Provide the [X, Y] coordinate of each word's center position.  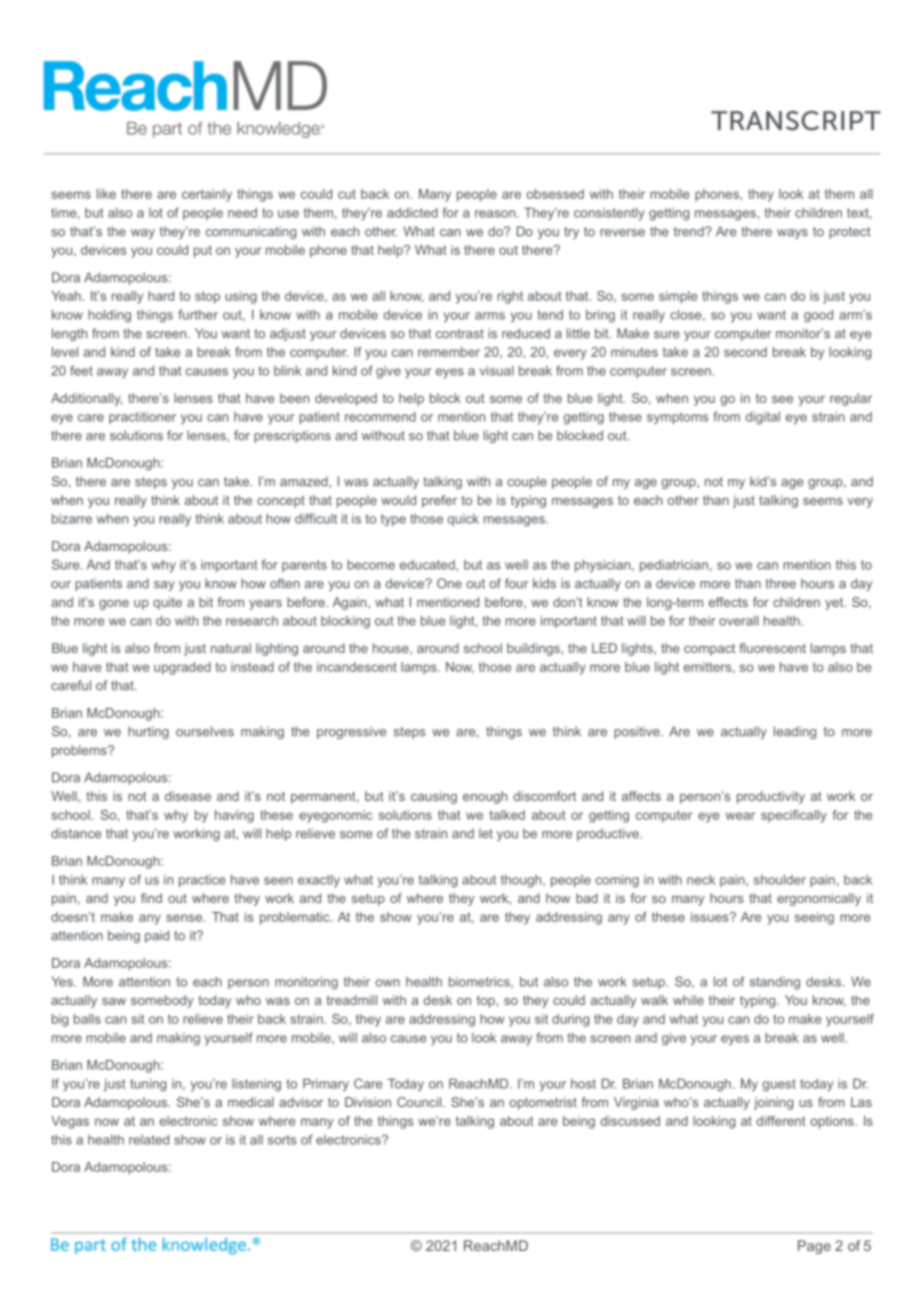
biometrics [480, 981]
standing [775, 983]
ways [792, 234]
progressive [351, 732]
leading [795, 732]
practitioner [142, 417]
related [149, 1139]
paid [157, 936]
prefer [439, 501]
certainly [207, 195]
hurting [148, 732]
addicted [412, 212]
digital [763, 418]
